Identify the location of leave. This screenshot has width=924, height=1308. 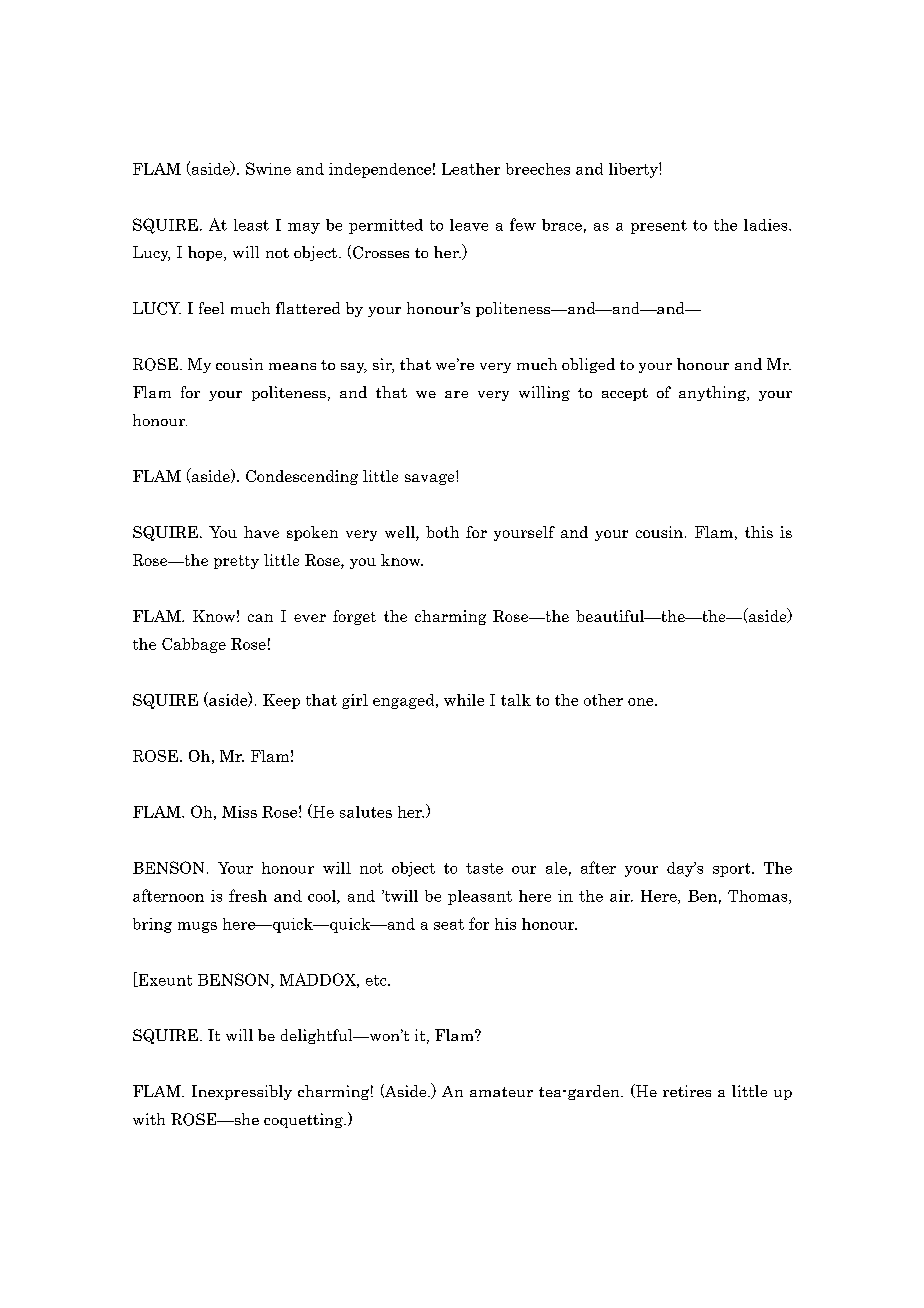
(469, 225).
